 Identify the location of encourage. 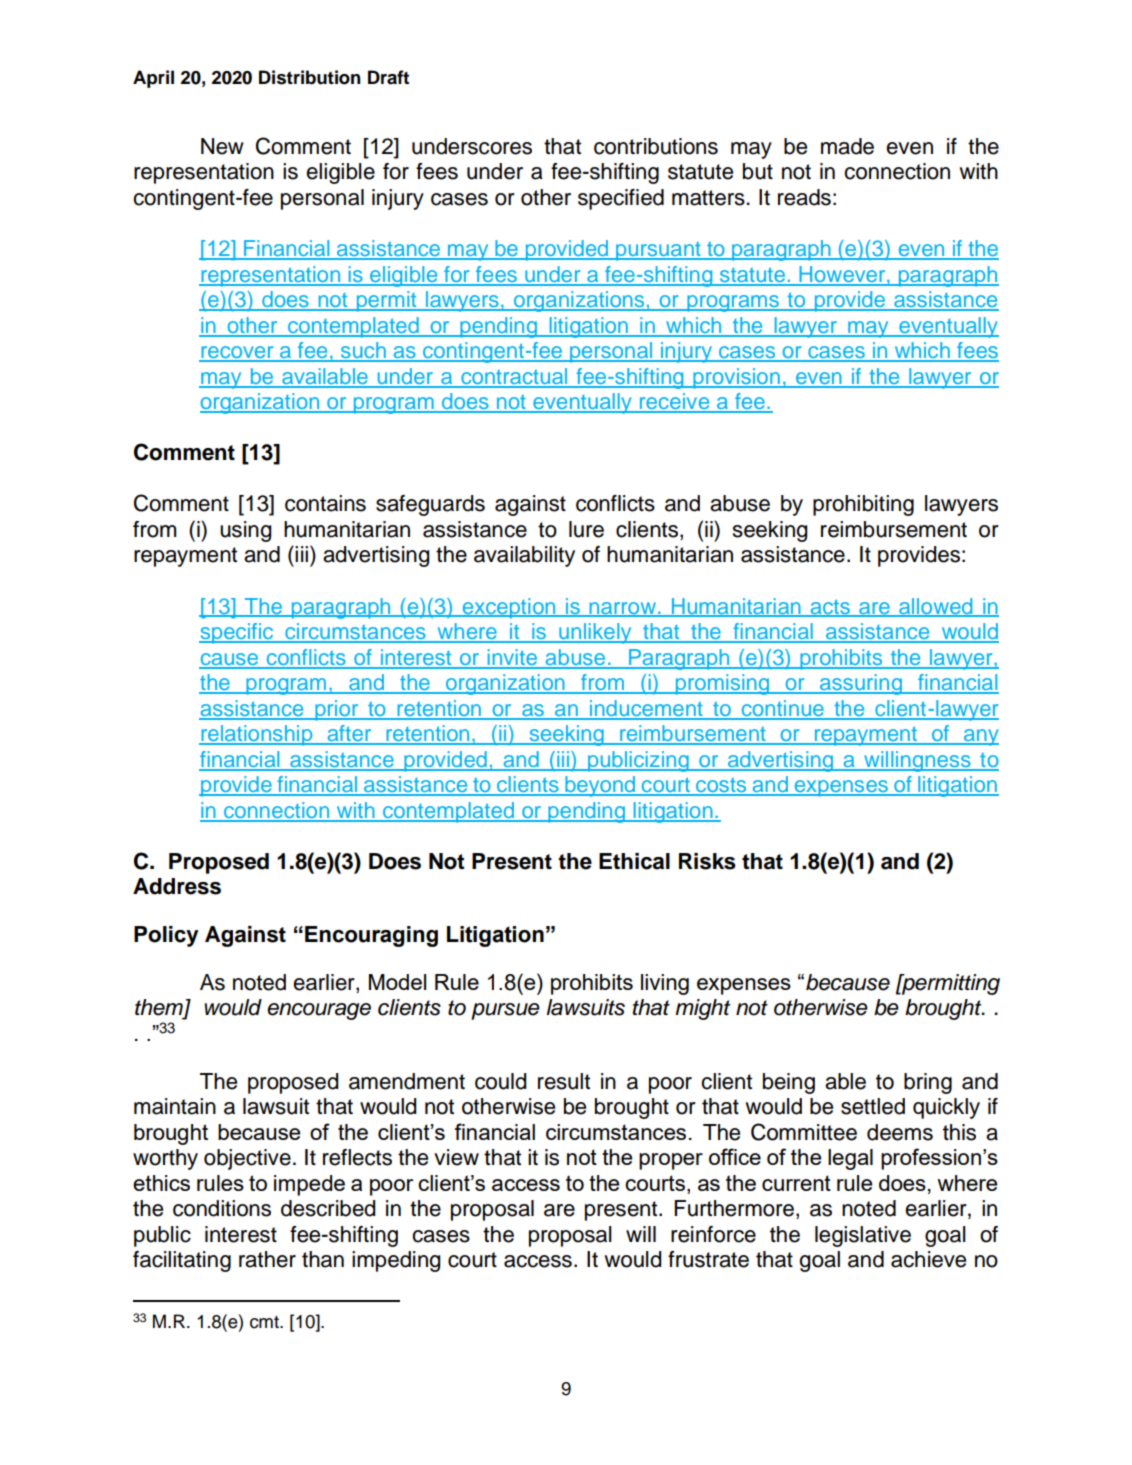
(319, 1011).
